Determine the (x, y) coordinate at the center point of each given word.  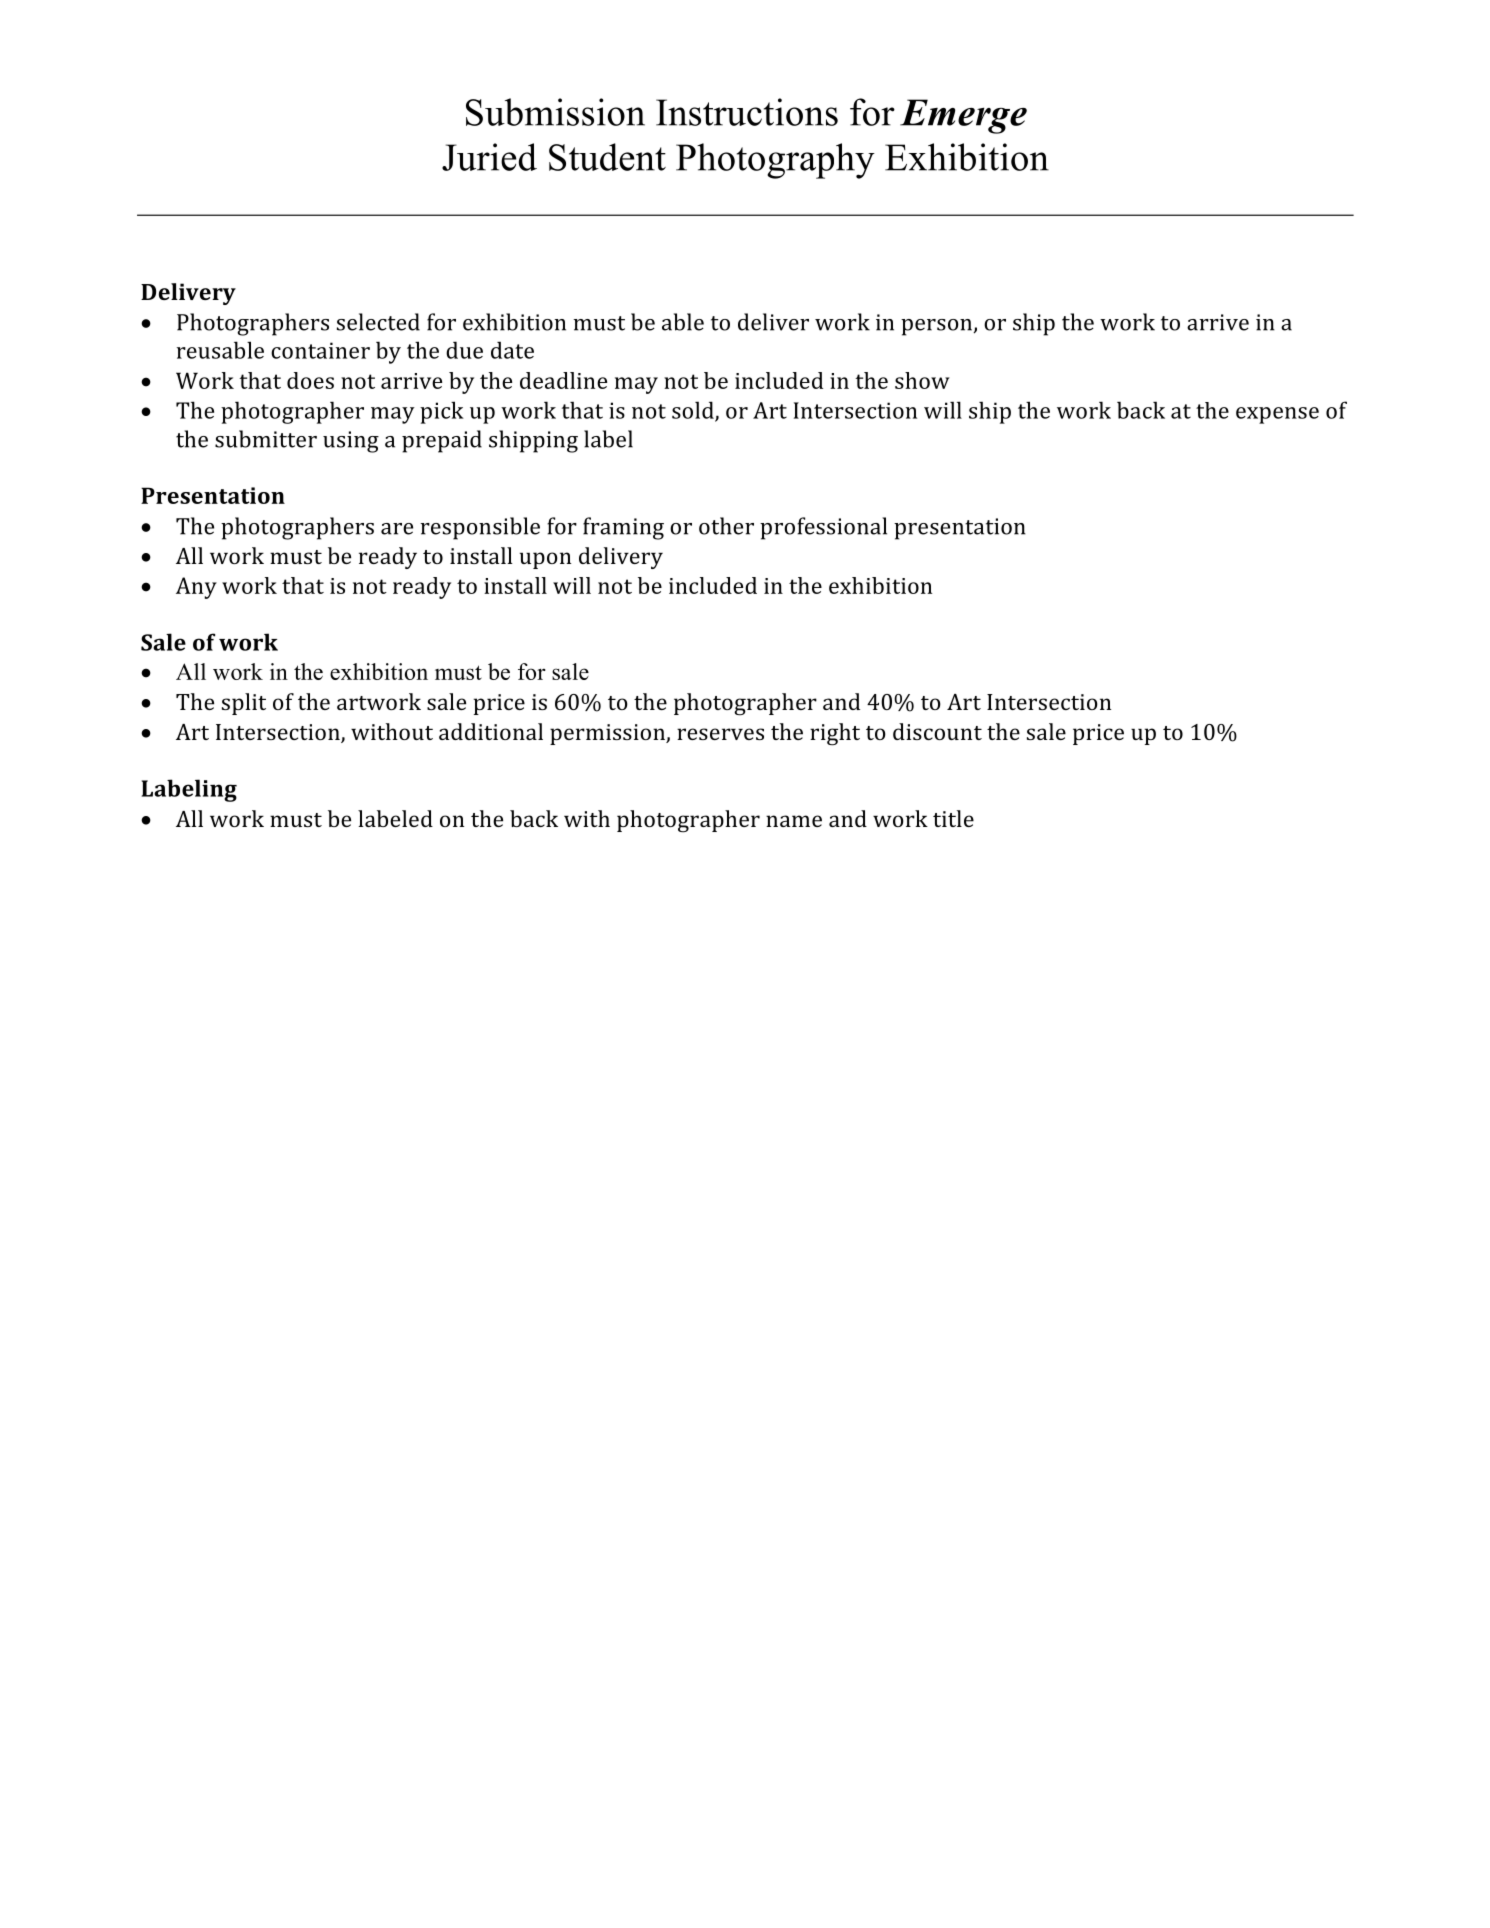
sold (694, 411)
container (320, 350)
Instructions (747, 112)
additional (491, 731)
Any (196, 588)
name (794, 821)
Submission (555, 112)
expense (1277, 415)
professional (823, 528)
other (726, 526)
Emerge (963, 116)
